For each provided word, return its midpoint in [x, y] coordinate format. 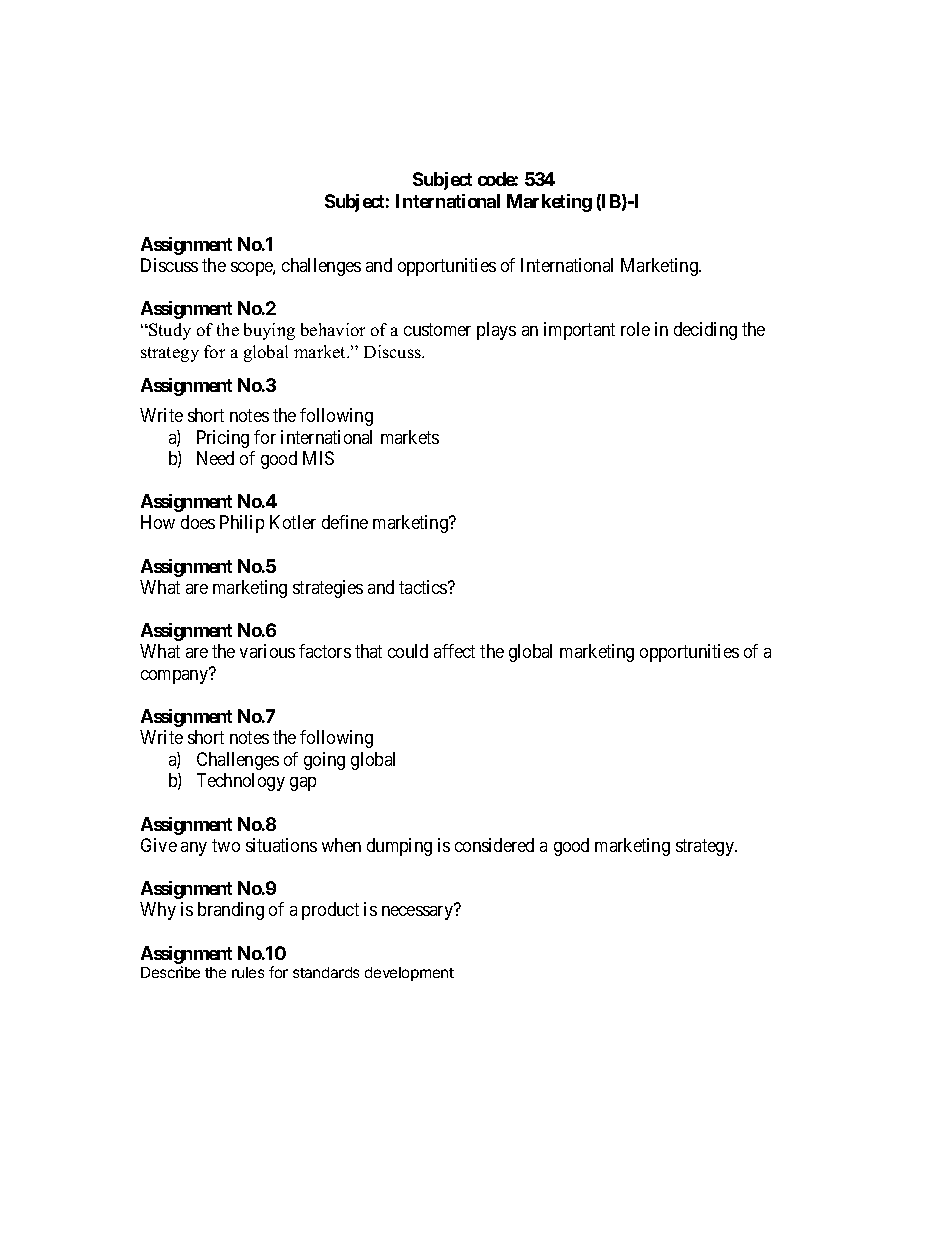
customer [437, 329]
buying [269, 331]
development [409, 974]
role [635, 329]
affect [454, 651]
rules [248, 972]
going [324, 761]
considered [494, 845]
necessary [417, 913]
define [345, 522]
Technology [241, 782]
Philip [242, 524]
